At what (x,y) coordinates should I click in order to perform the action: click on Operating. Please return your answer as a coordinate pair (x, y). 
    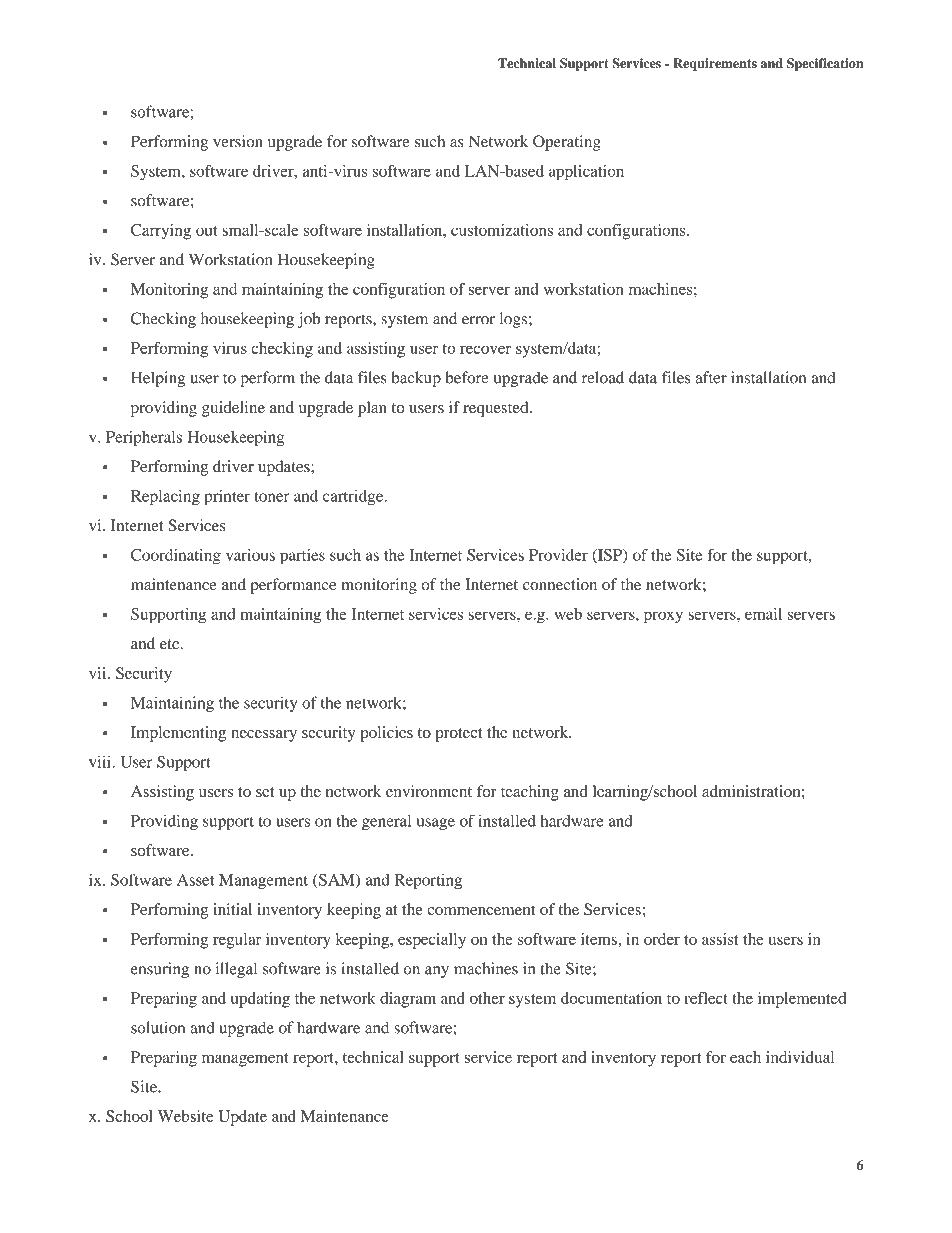
    Looking at the image, I should click on (567, 143).
